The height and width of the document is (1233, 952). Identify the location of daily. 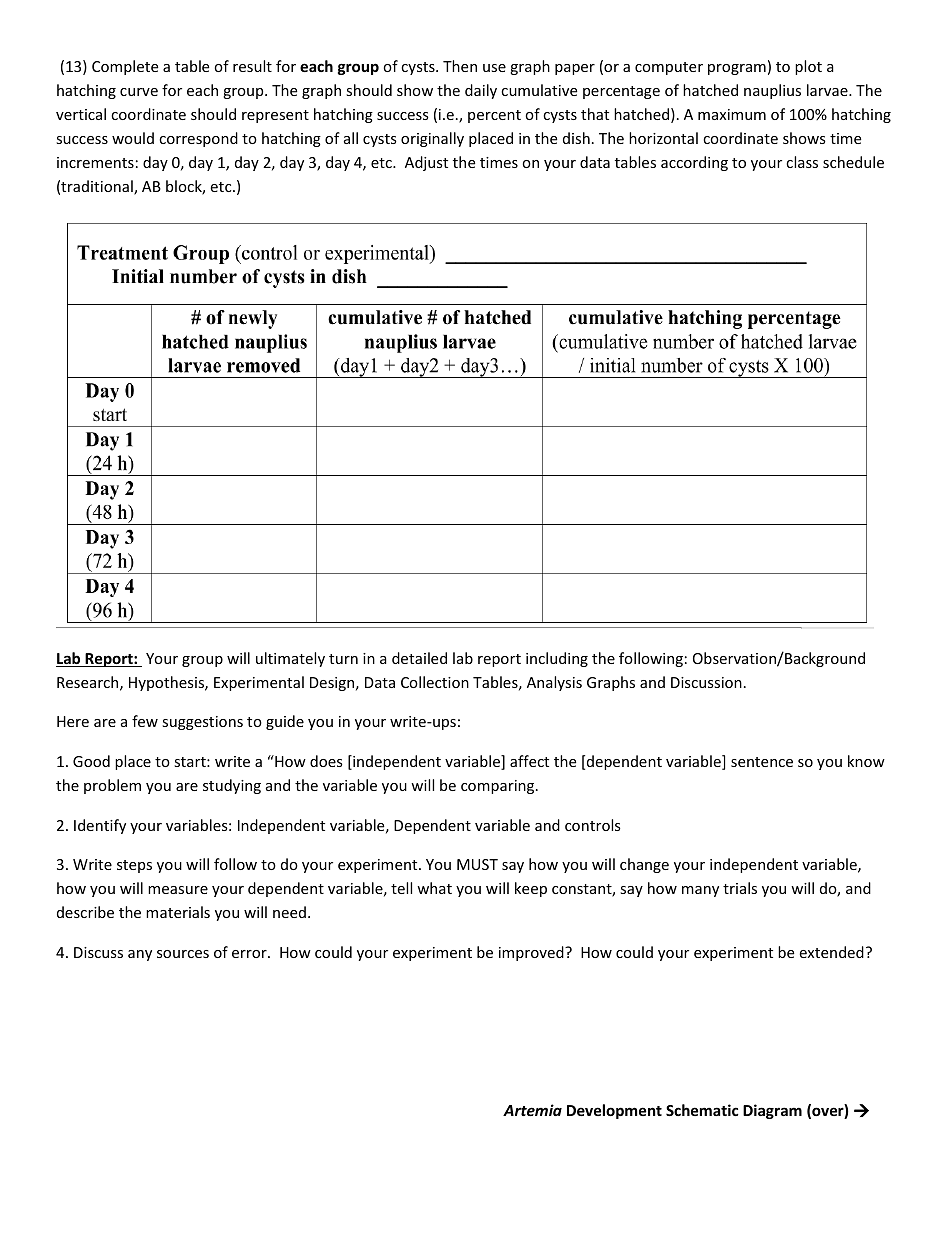
(481, 91).
